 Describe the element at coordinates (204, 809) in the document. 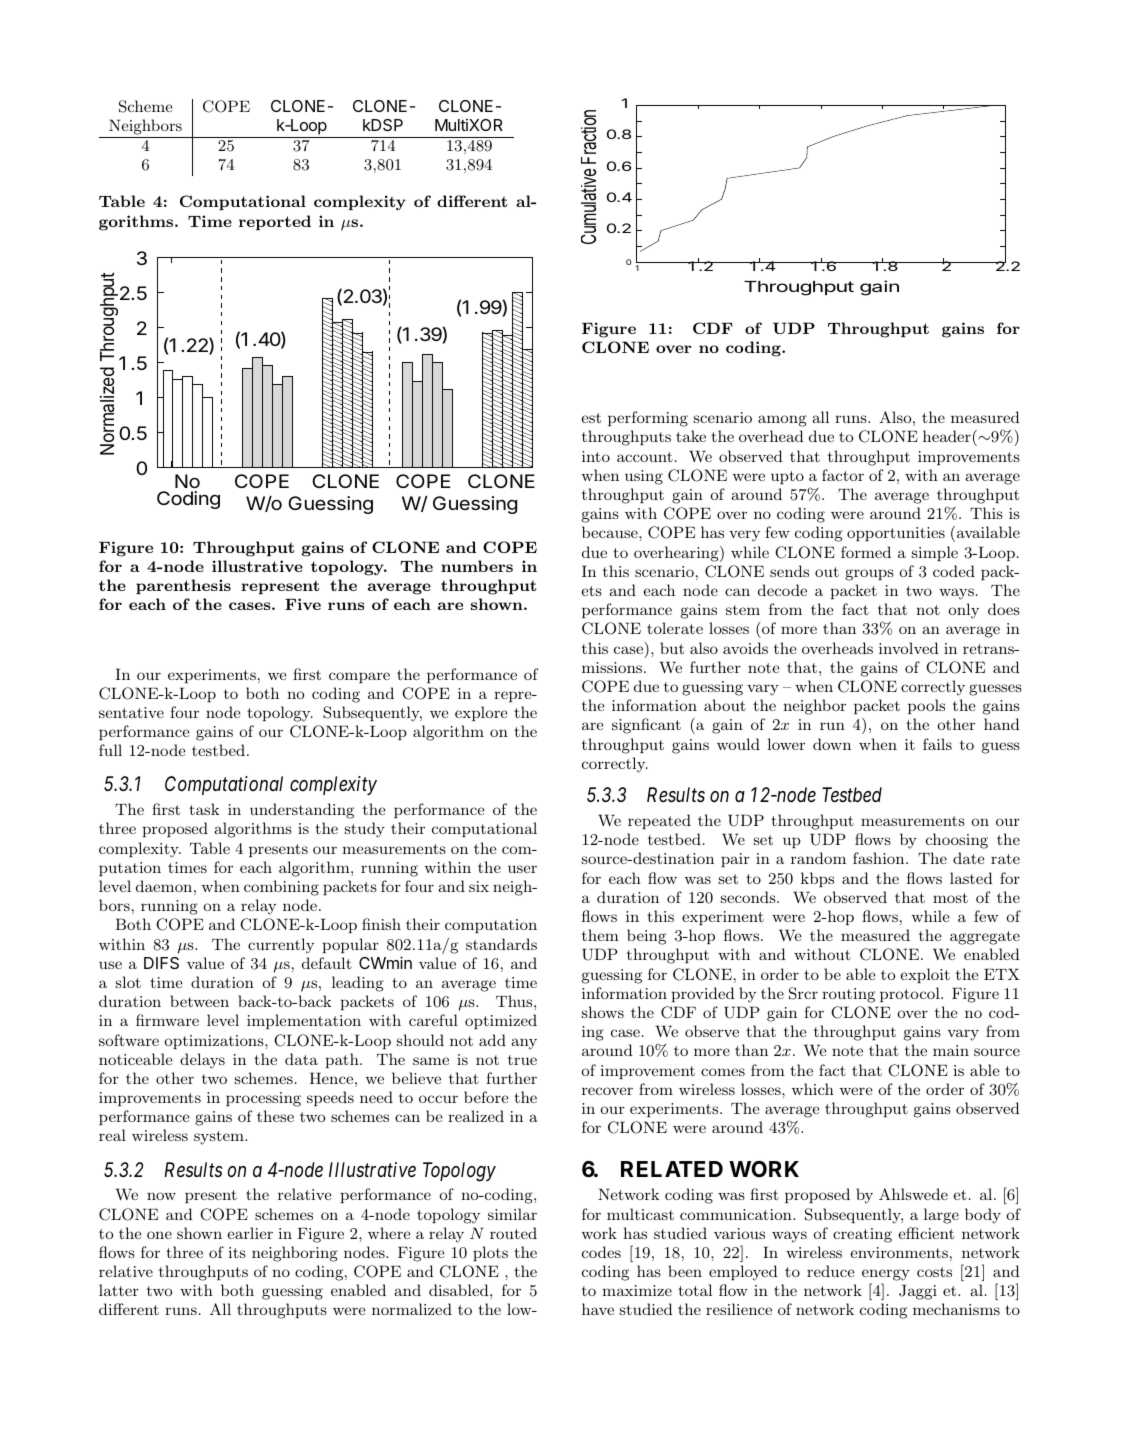

I see `task` at that location.
